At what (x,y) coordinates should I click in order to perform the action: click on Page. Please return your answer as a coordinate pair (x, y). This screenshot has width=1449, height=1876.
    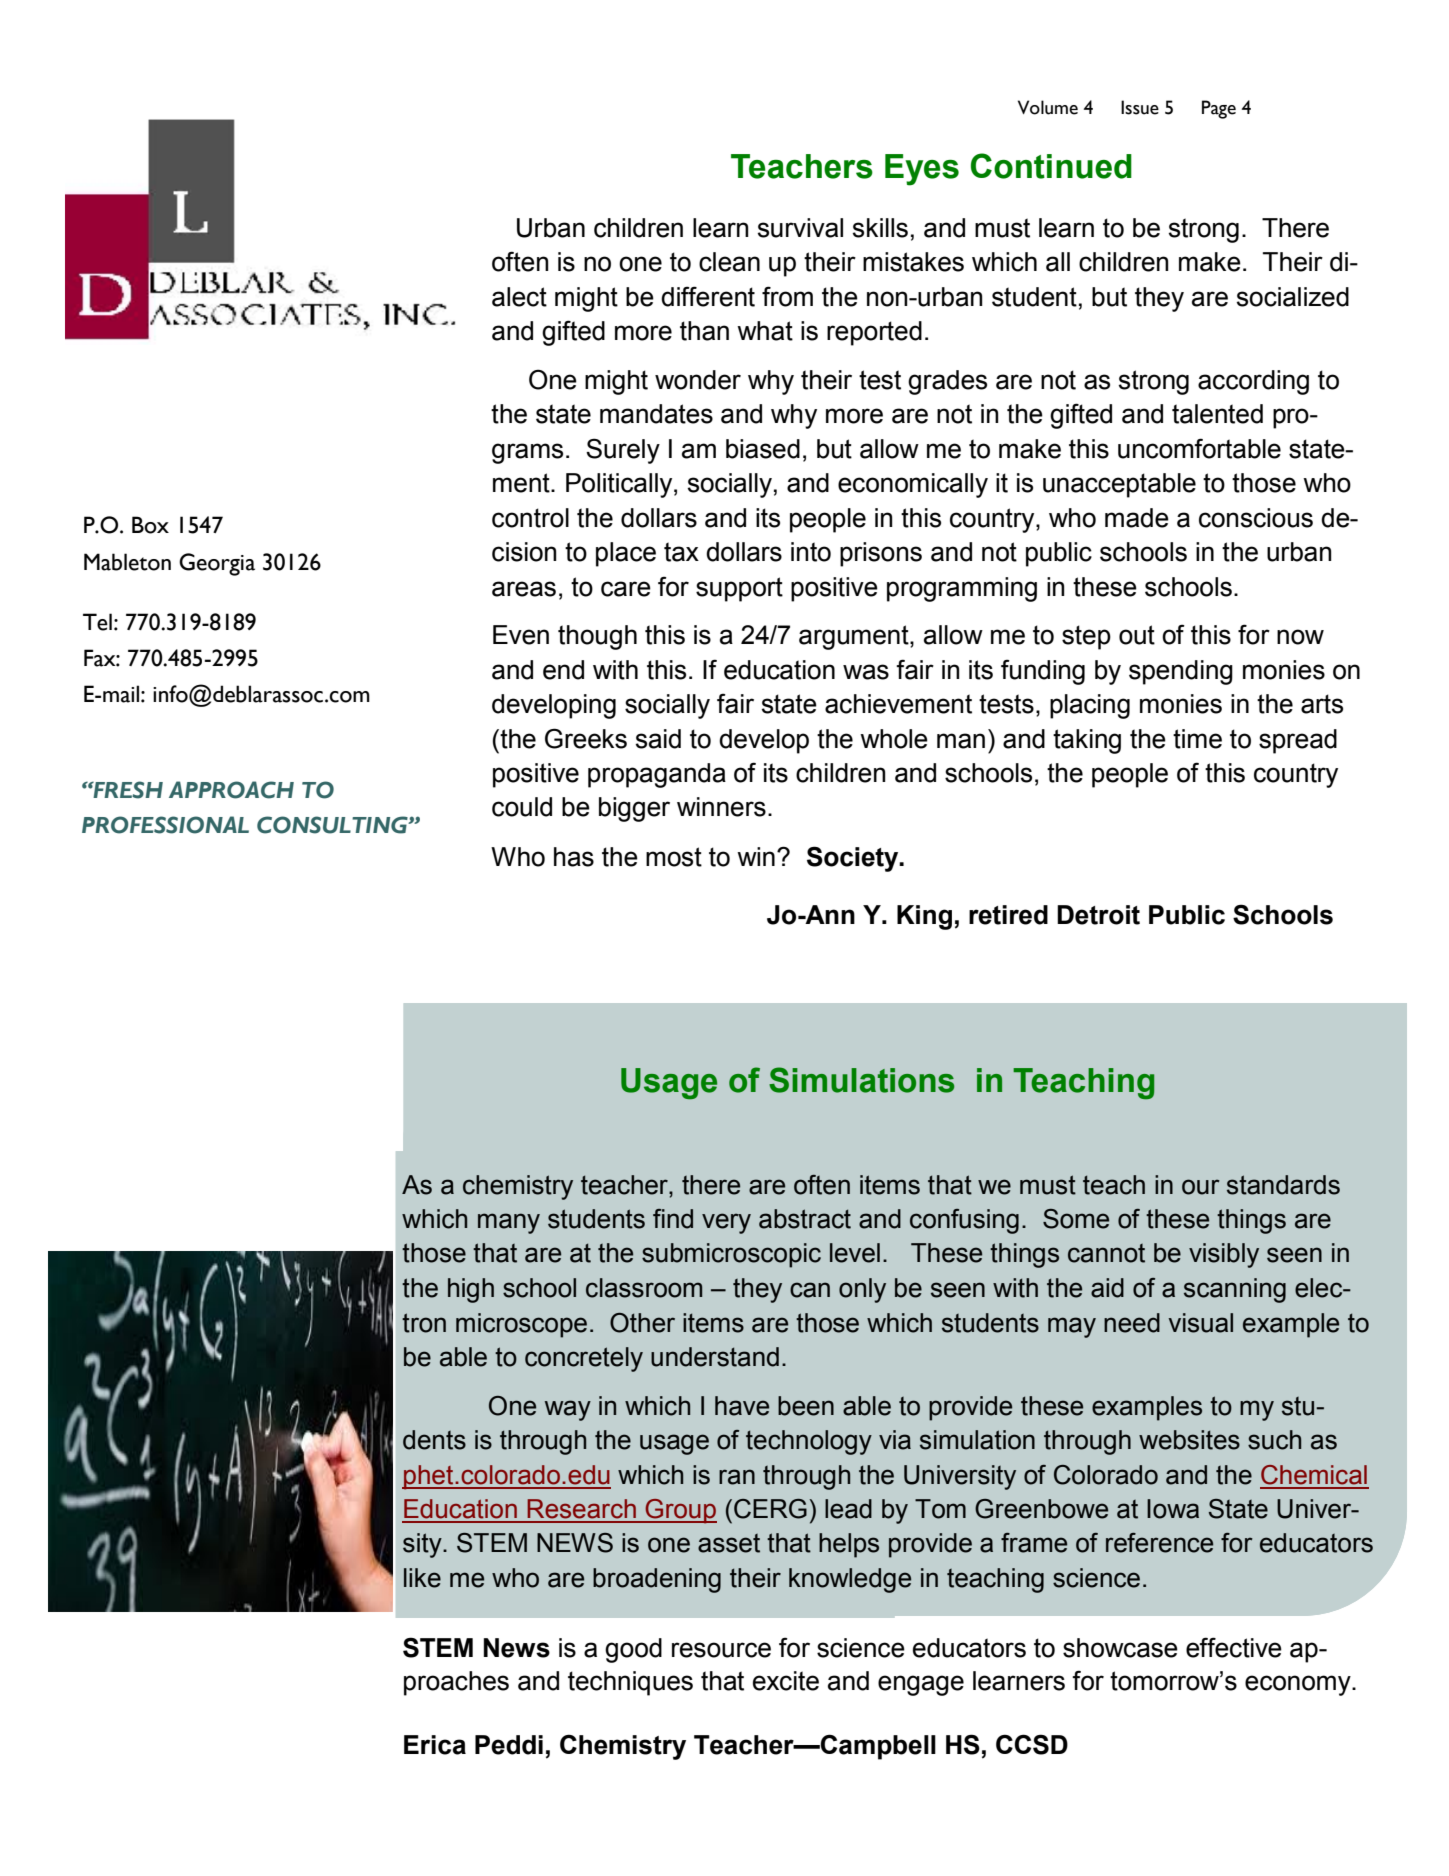
    Looking at the image, I should click on (1219, 109).
